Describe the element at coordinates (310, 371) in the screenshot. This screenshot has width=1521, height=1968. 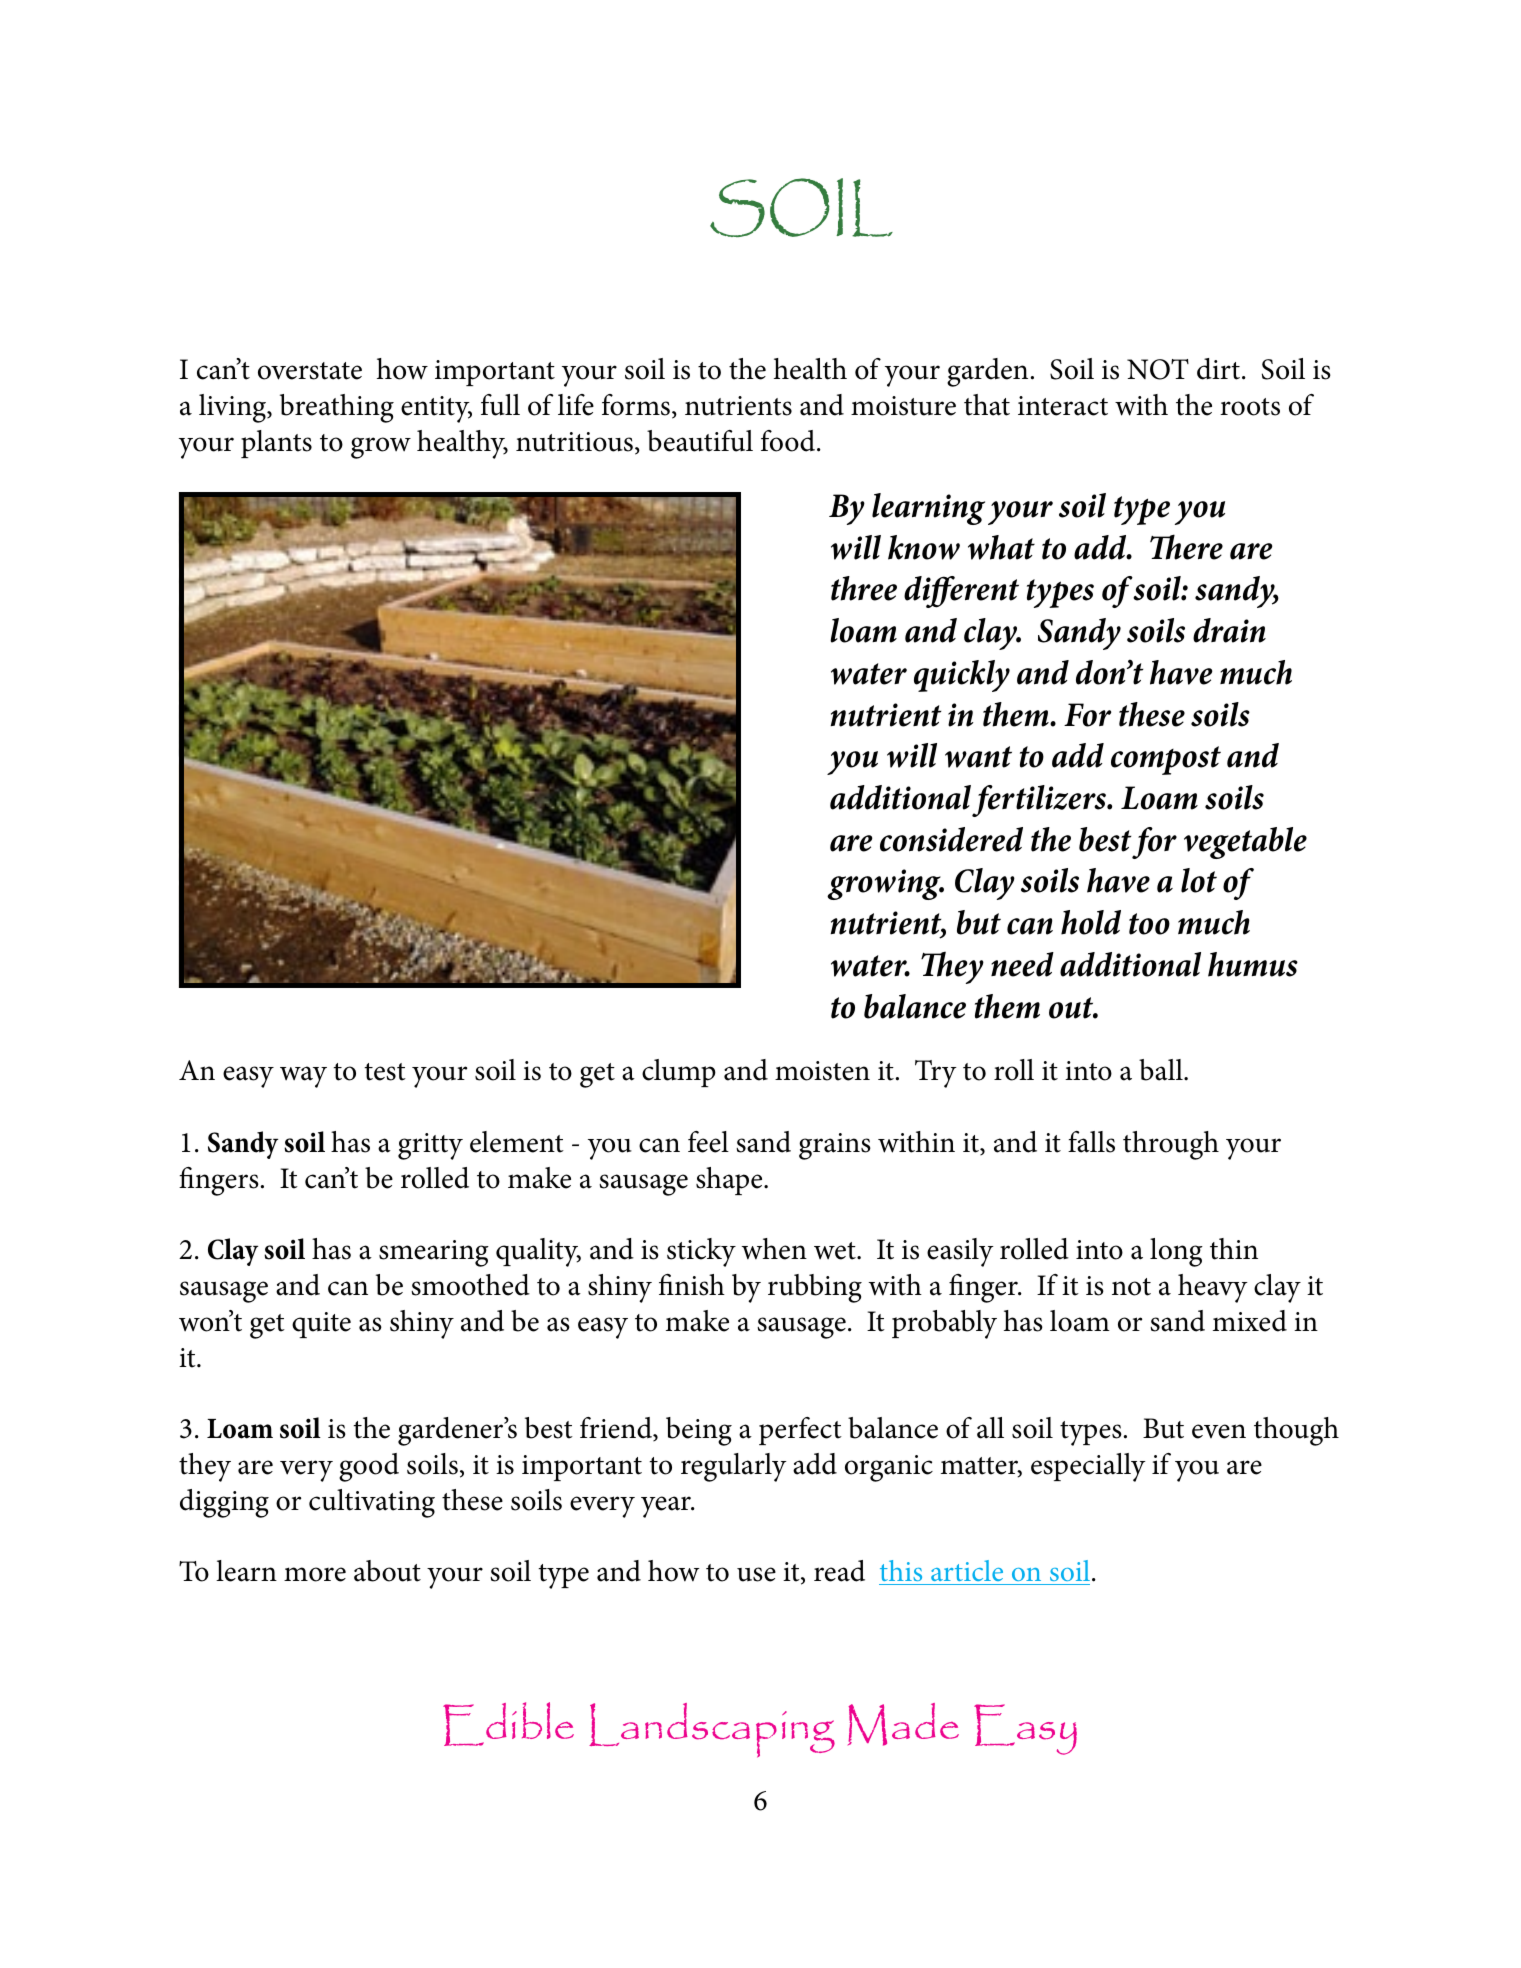
I see `overstate` at that location.
